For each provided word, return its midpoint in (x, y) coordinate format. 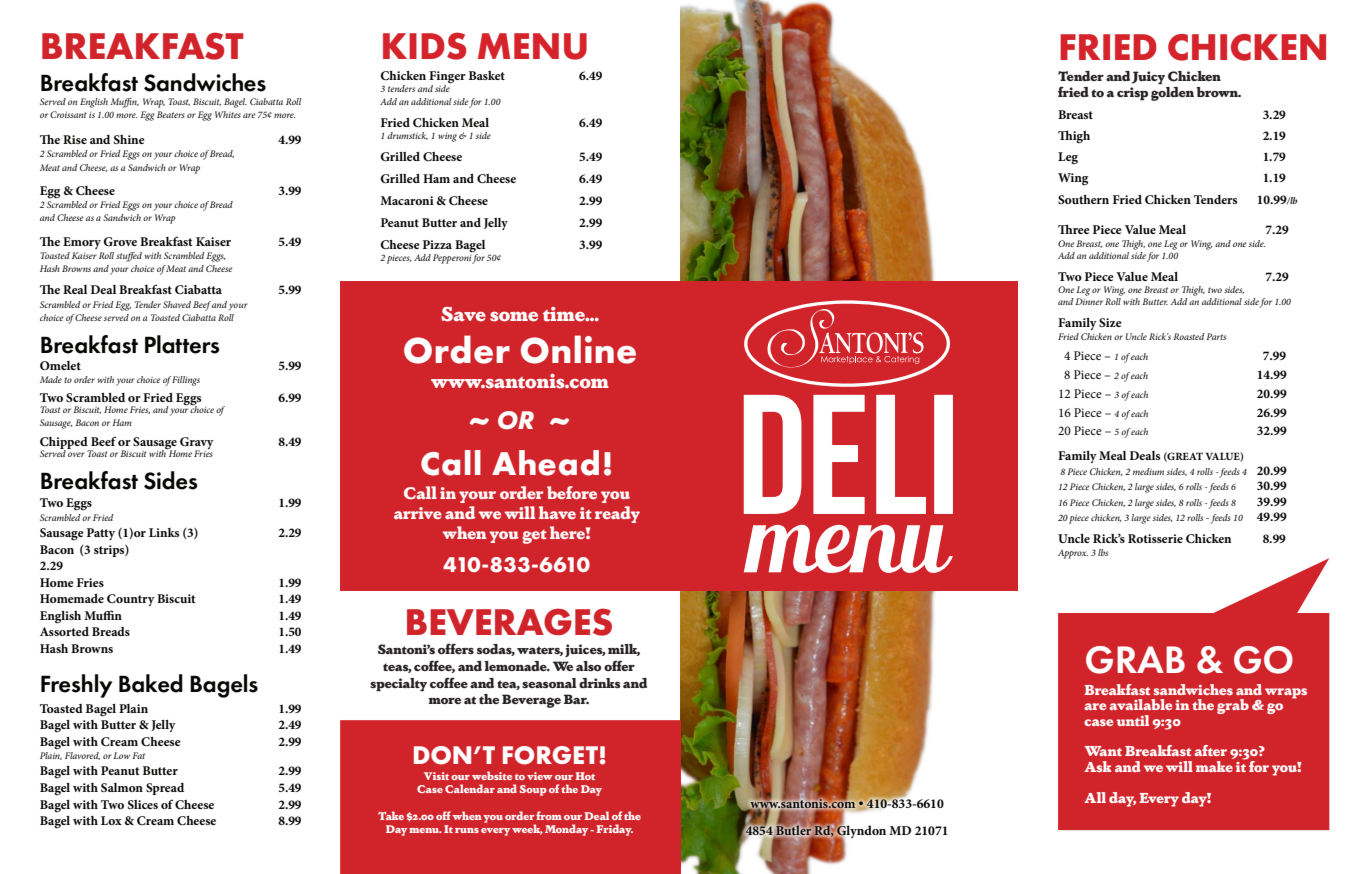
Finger (447, 78)
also (588, 666)
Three (1074, 229)
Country (131, 600)
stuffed (129, 257)
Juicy (1148, 77)
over (76, 454)
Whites (228, 114)
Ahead (545, 463)
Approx (1073, 554)
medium (1148, 471)
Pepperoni (452, 259)
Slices (143, 804)
